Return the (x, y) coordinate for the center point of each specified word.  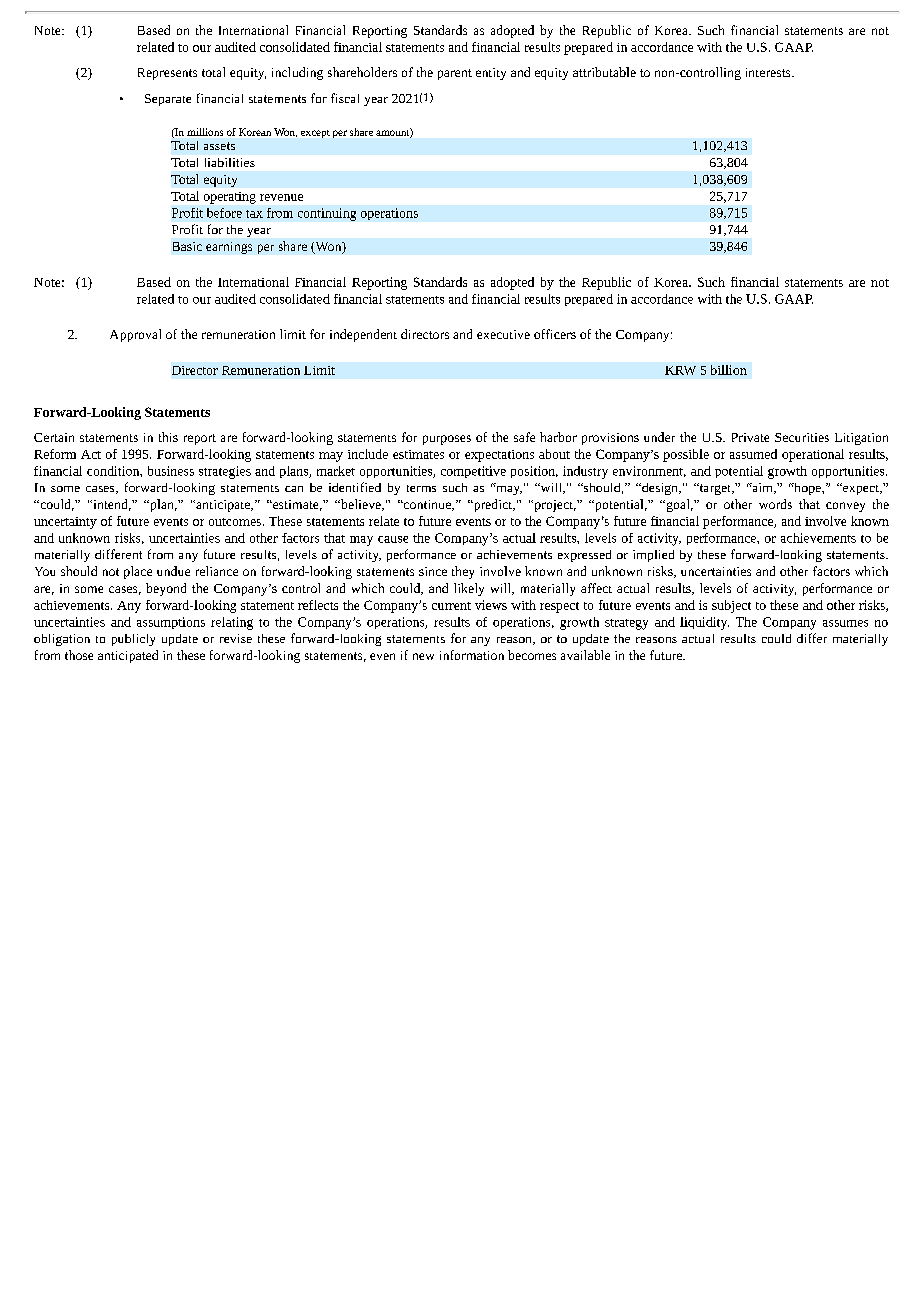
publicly (133, 640)
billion (729, 370)
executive (503, 334)
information (472, 655)
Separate (168, 100)
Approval (135, 335)
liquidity (704, 623)
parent (455, 74)
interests (769, 72)
